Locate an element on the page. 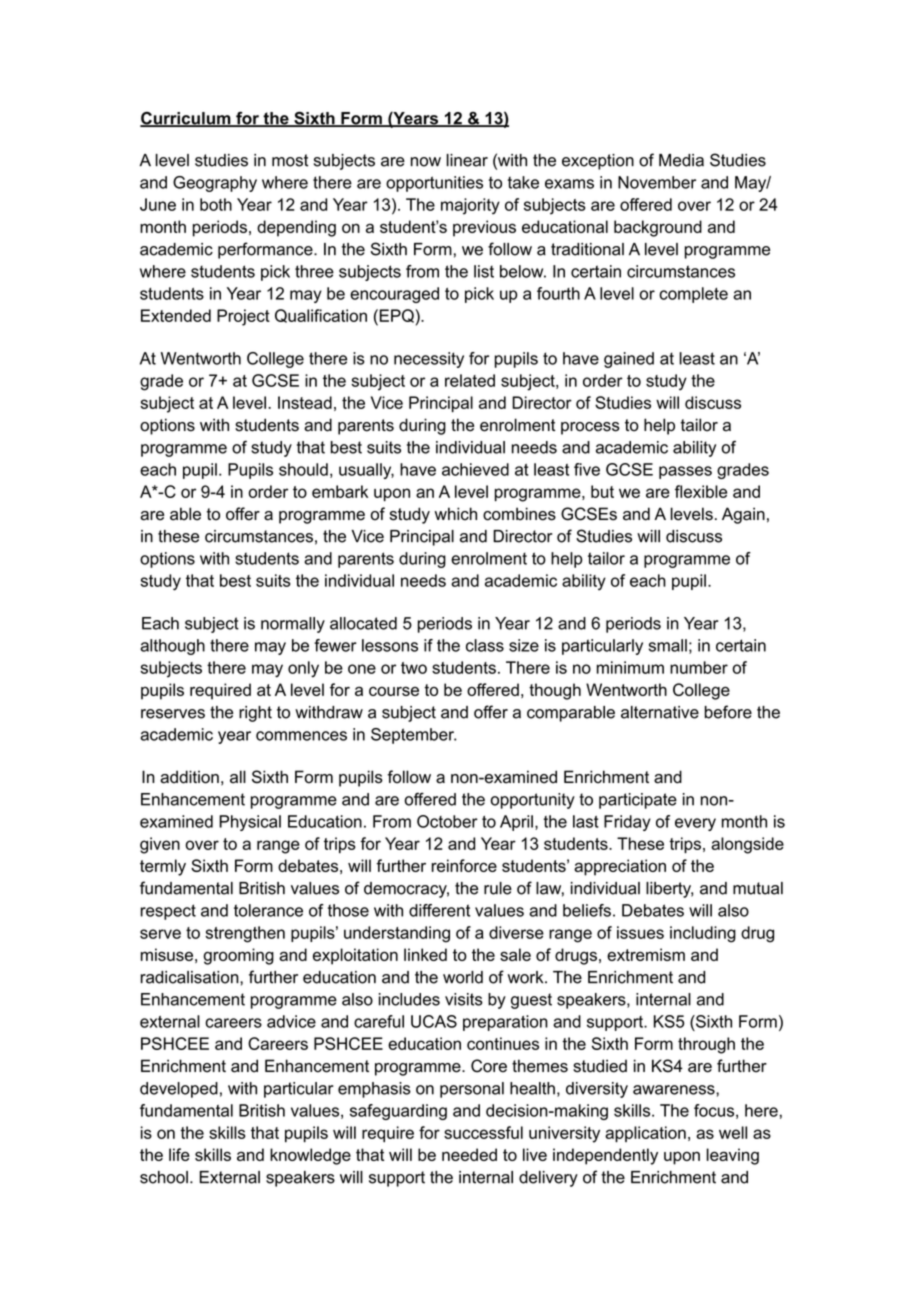  linear is located at coordinates (467, 160).
